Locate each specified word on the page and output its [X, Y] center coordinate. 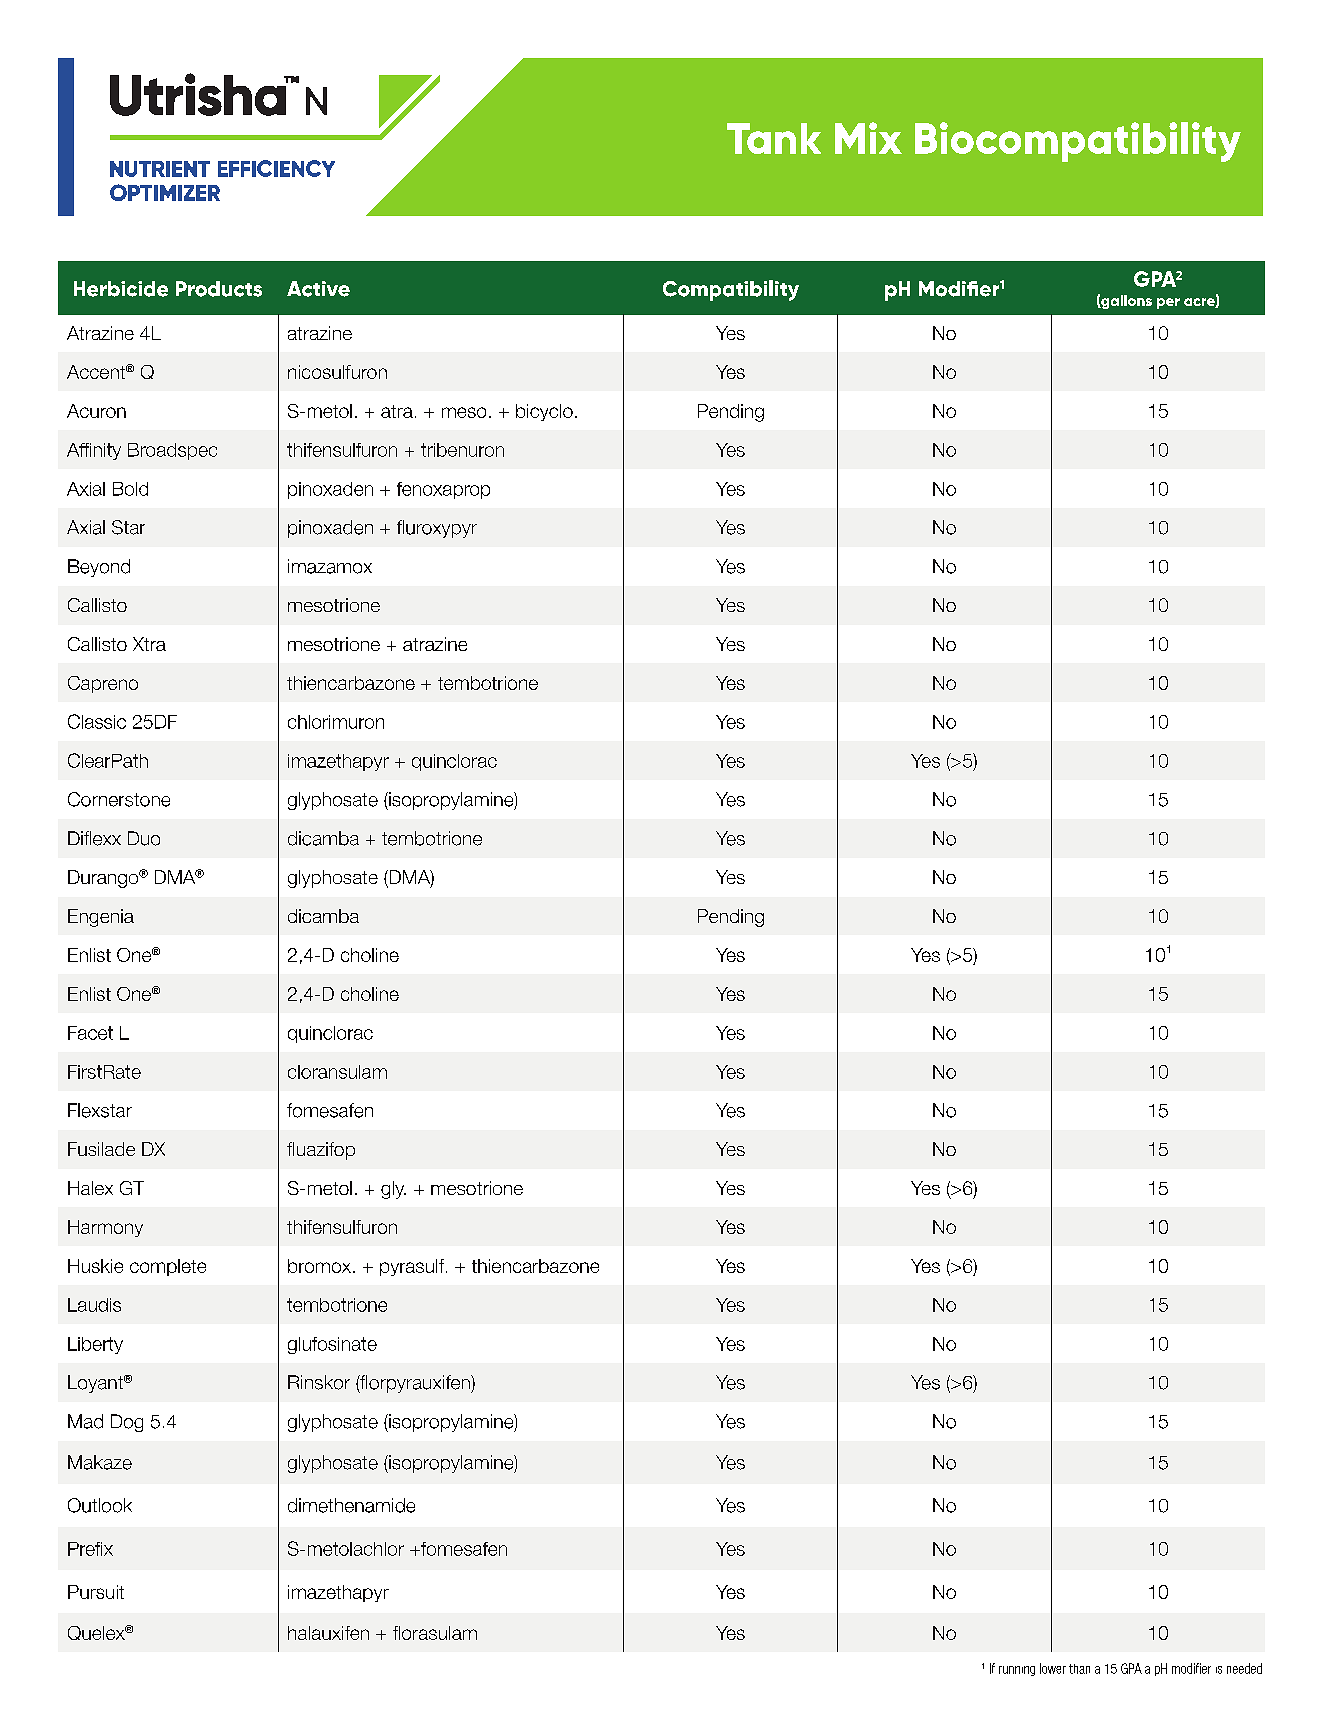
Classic [97, 721]
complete [168, 1267]
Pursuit [96, 1592]
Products [219, 289]
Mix [868, 138]
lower [1053, 1668]
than [1079, 1669]
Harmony [105, 1228]
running [1017, 1671]
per [1168, 303]
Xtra [149, 644]
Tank [774, 138]
